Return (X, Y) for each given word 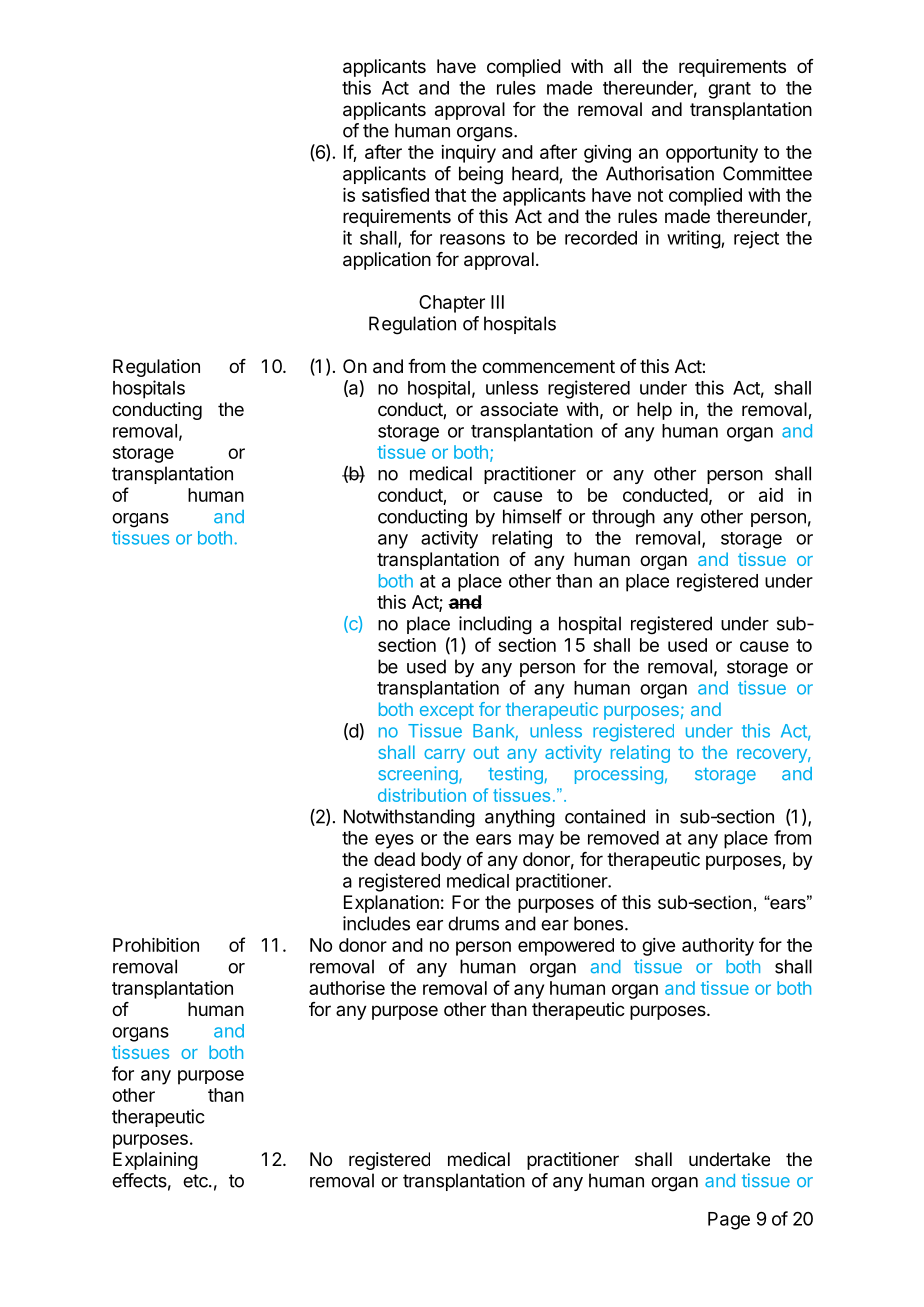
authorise (347, 988)
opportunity (712, 154)
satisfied (395, 194)
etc (196, 1181)
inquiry (468, 154)
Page (729, 1221)
